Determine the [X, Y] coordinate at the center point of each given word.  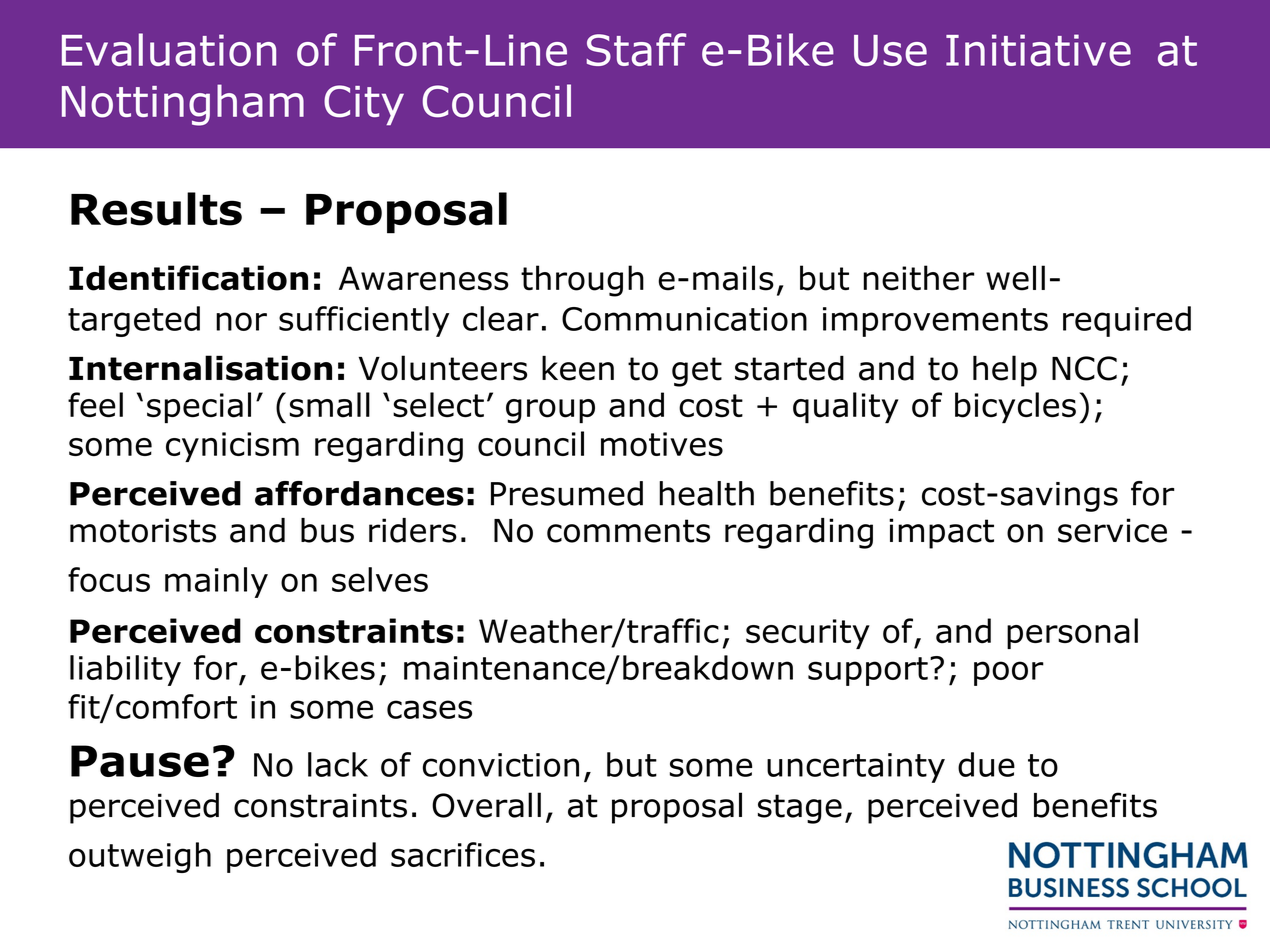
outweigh [140, 857]
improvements [935, 322]
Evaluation [169, 49]
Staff [636, 49]
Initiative [1038, 50]
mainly [216, 582]
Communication [684, 319]
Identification [188, 278]
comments [628, 531]
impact [941, 533]
